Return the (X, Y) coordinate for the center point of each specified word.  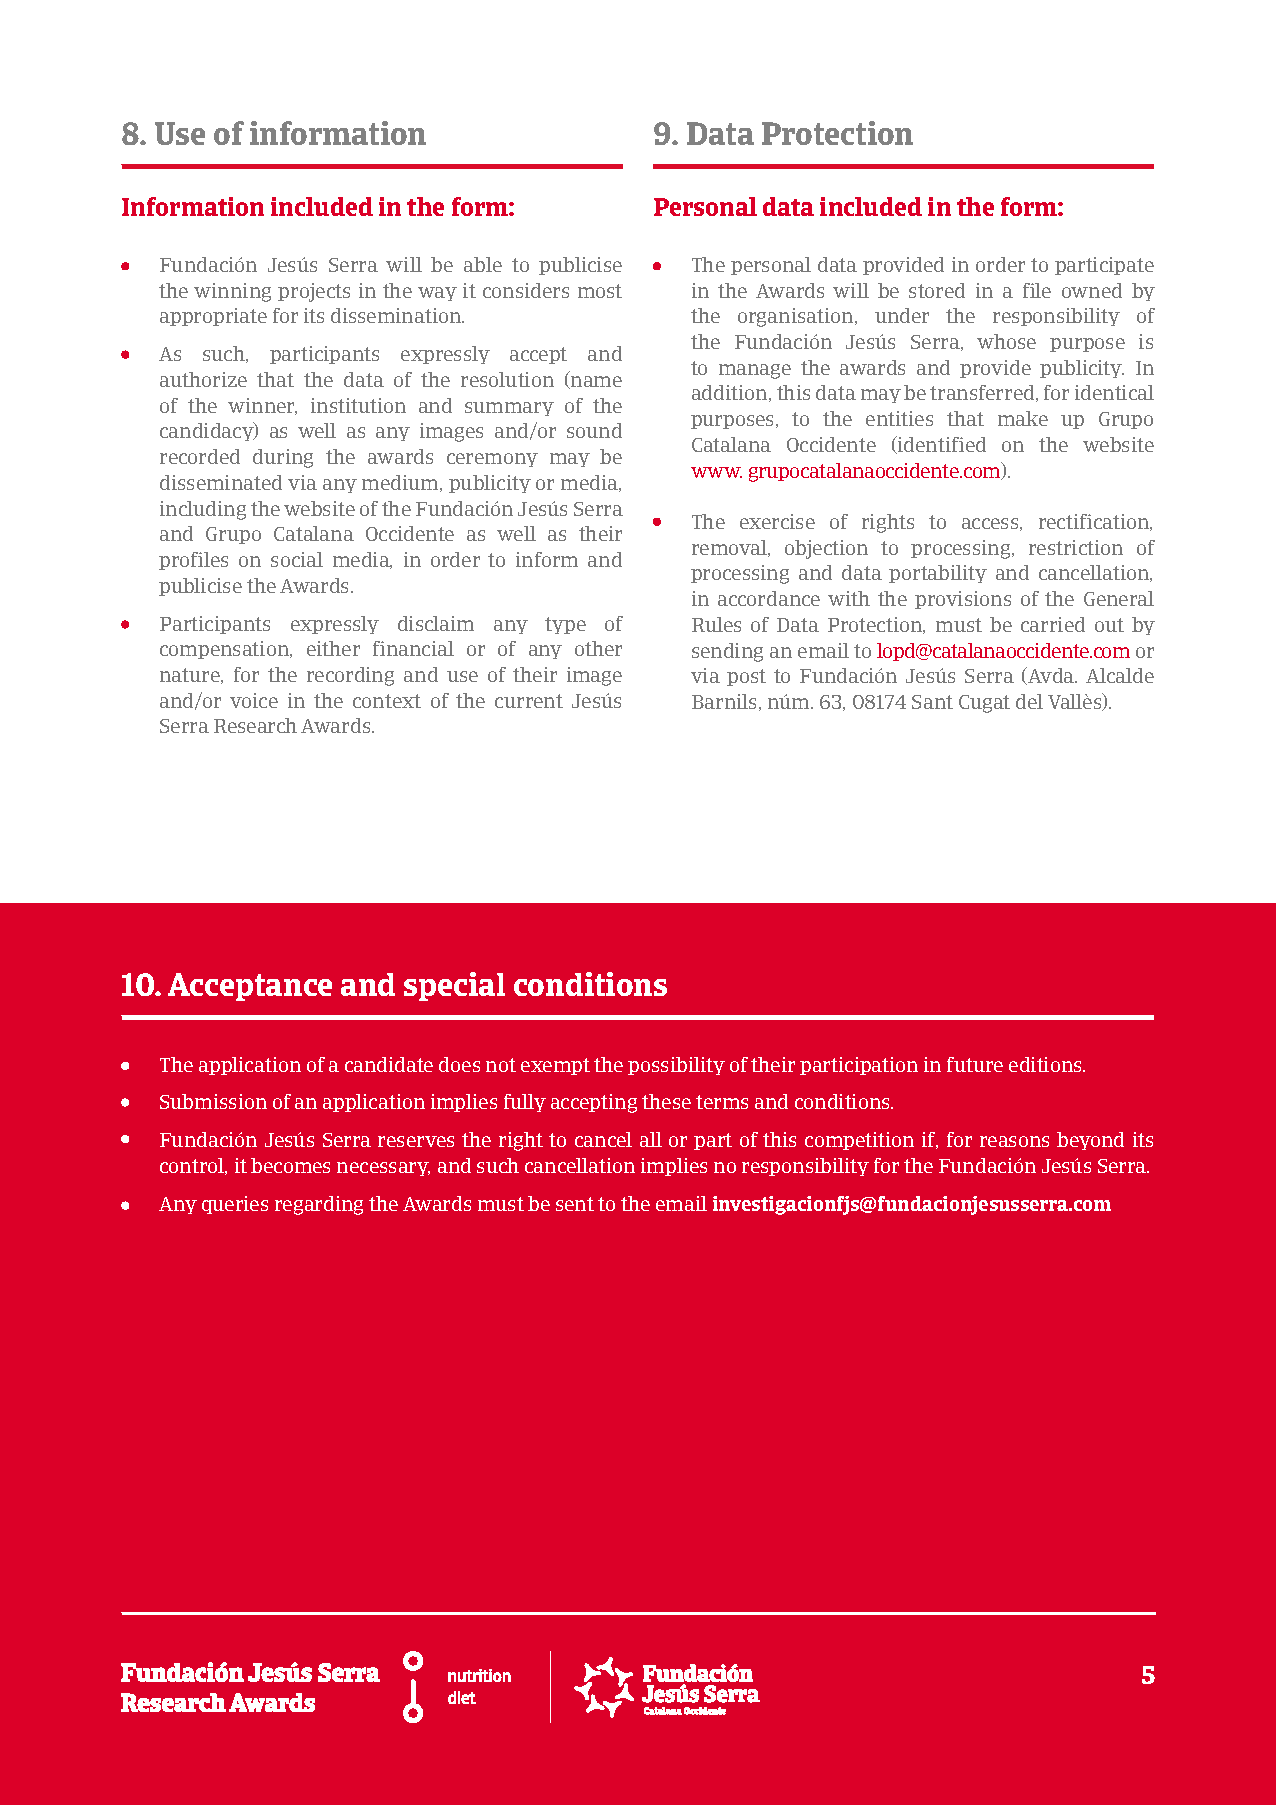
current (529, 701)
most (600, 291)
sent (575, 1204)
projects (314, 292)
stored (937, 290)
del (1029, 701)
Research (255, 725)
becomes (290, 1165)
